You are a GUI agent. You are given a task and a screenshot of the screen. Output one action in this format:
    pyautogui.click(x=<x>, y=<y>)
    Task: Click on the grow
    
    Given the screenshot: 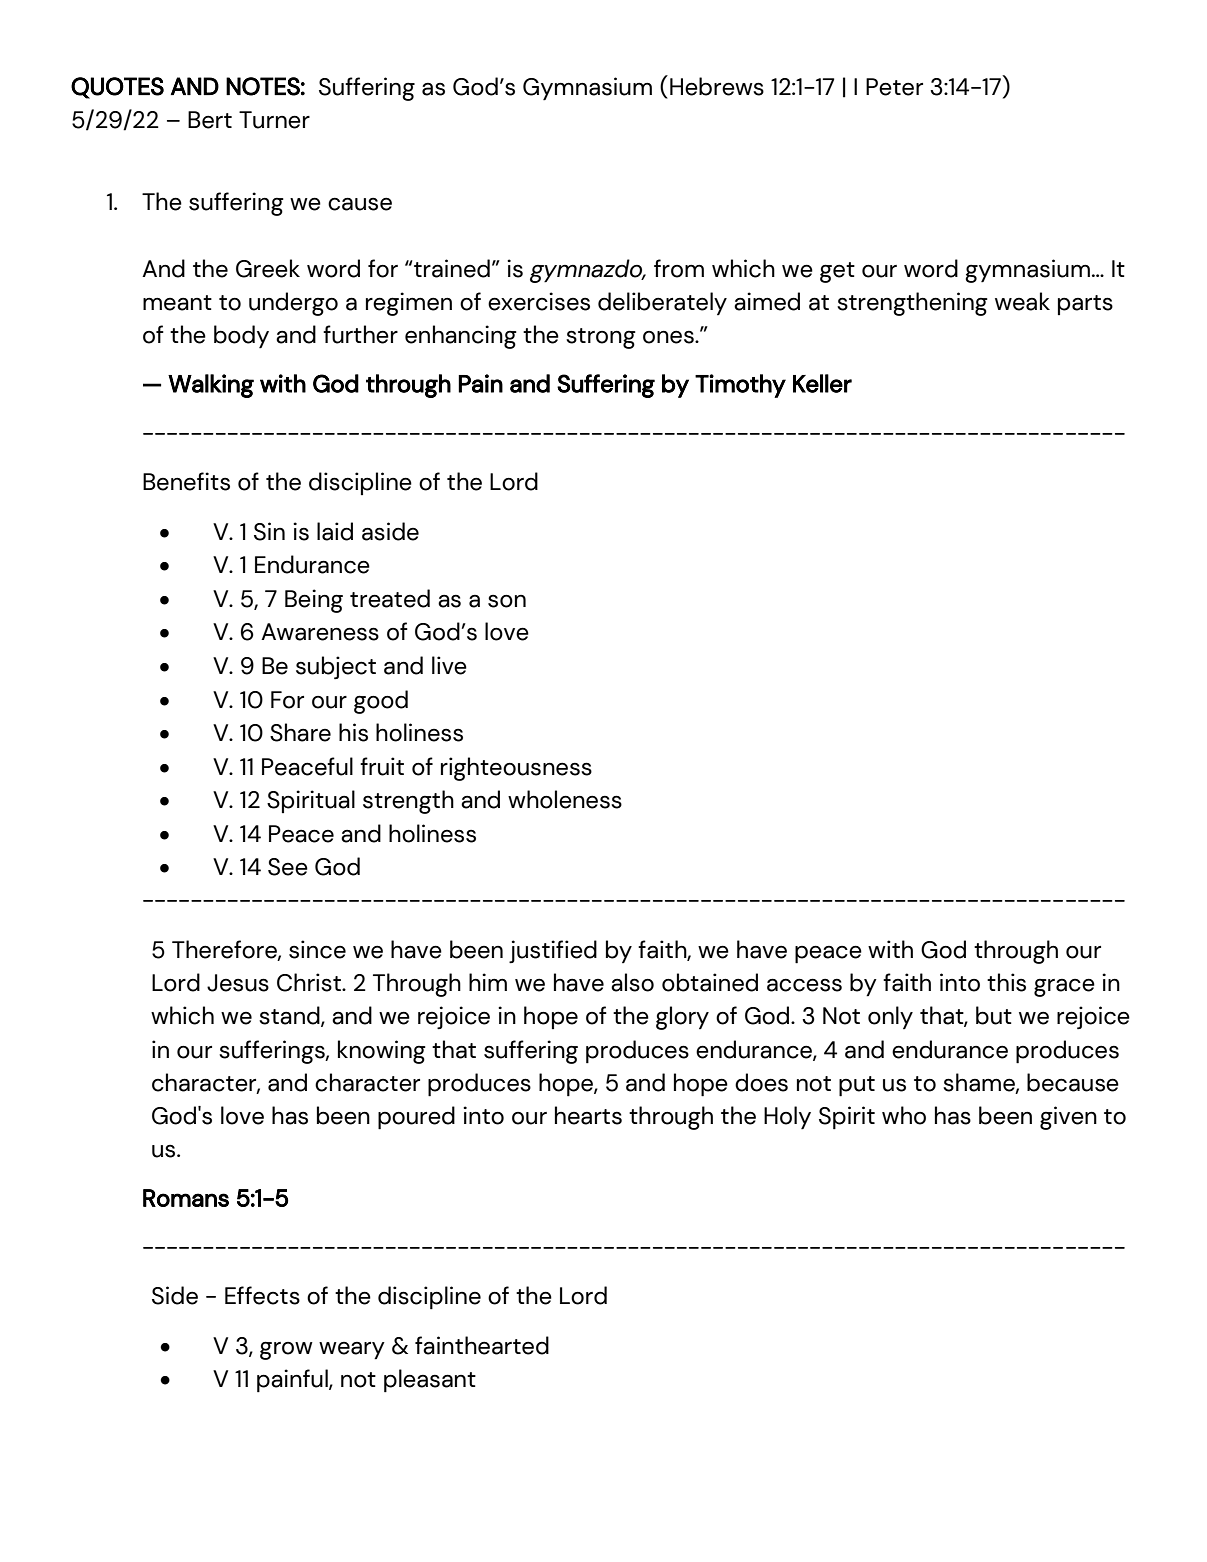 What is the action you would take?
    pyautogui.click(x=286, y=1350)
